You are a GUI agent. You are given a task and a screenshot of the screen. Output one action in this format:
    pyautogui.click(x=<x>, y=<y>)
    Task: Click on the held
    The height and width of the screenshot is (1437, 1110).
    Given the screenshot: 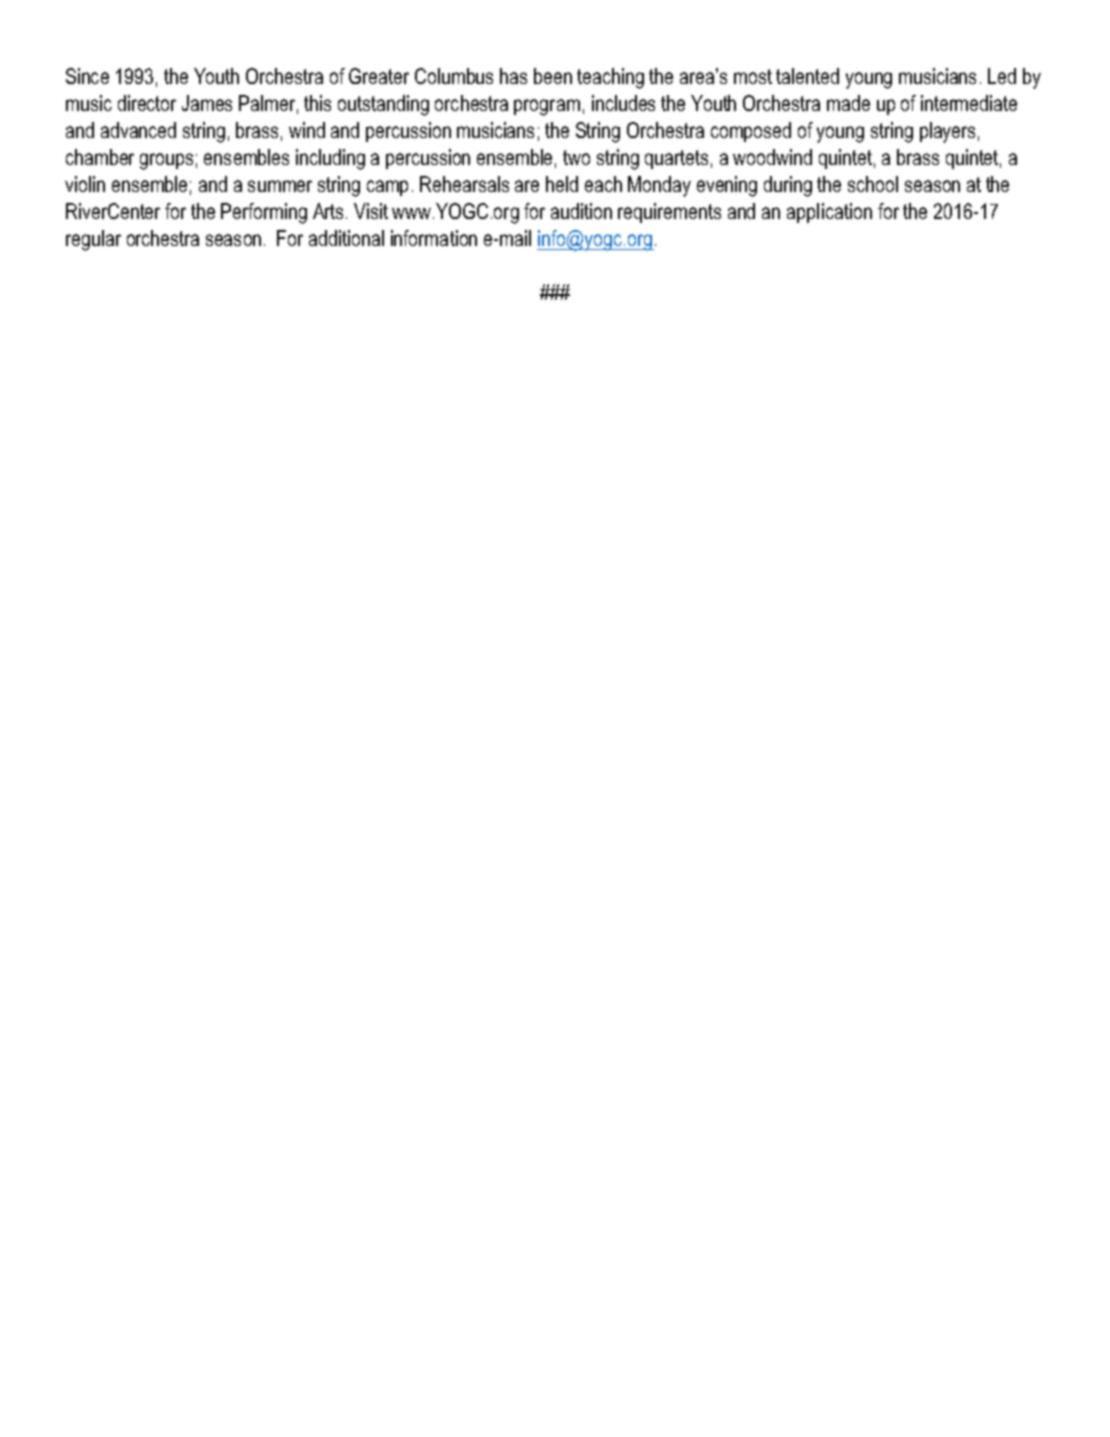 What is the action you would take?
    pyautogui.click(x=562, y=184)
